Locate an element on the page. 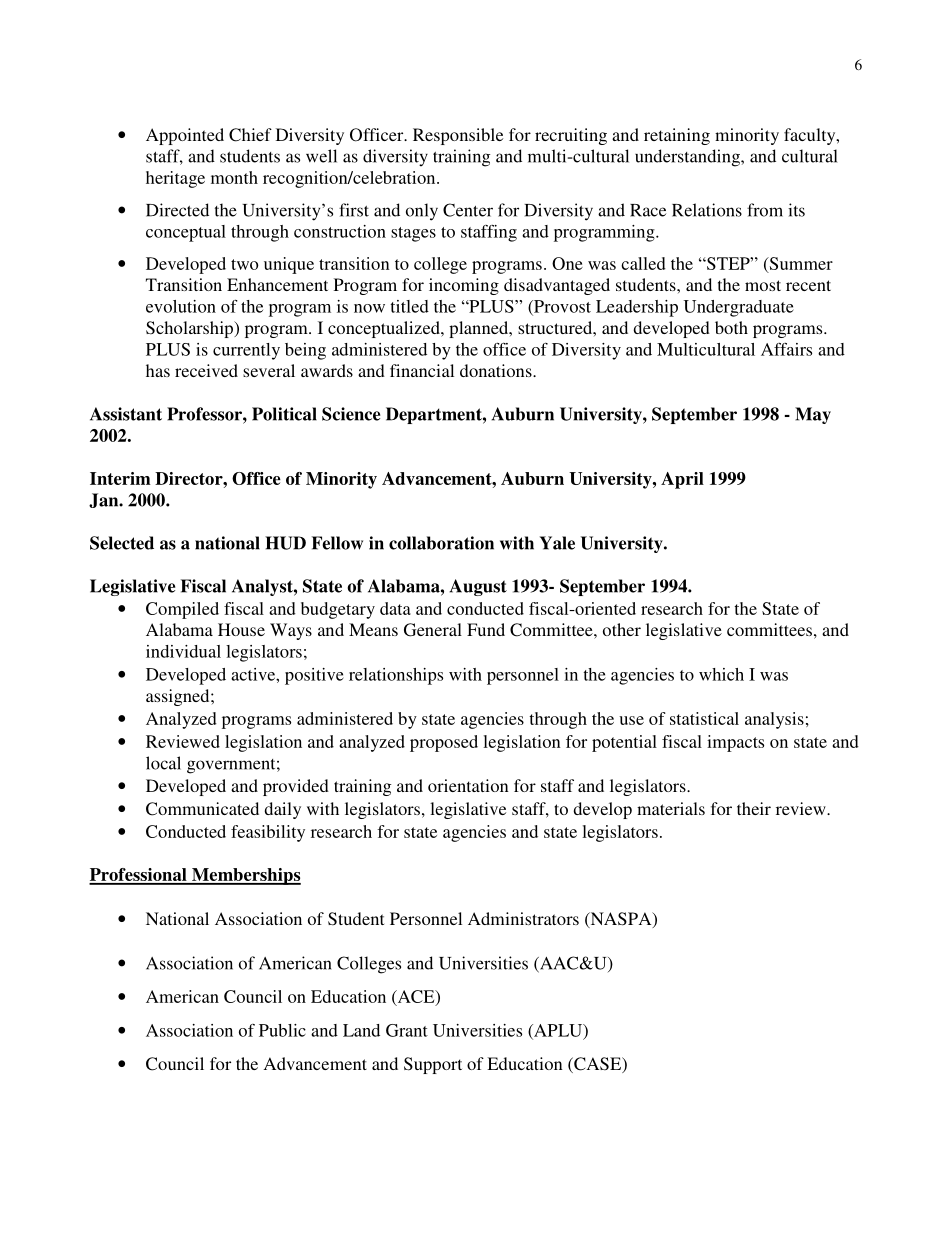 This image has height=1233, width=952. understanding is located at coordinates (688, 158).
